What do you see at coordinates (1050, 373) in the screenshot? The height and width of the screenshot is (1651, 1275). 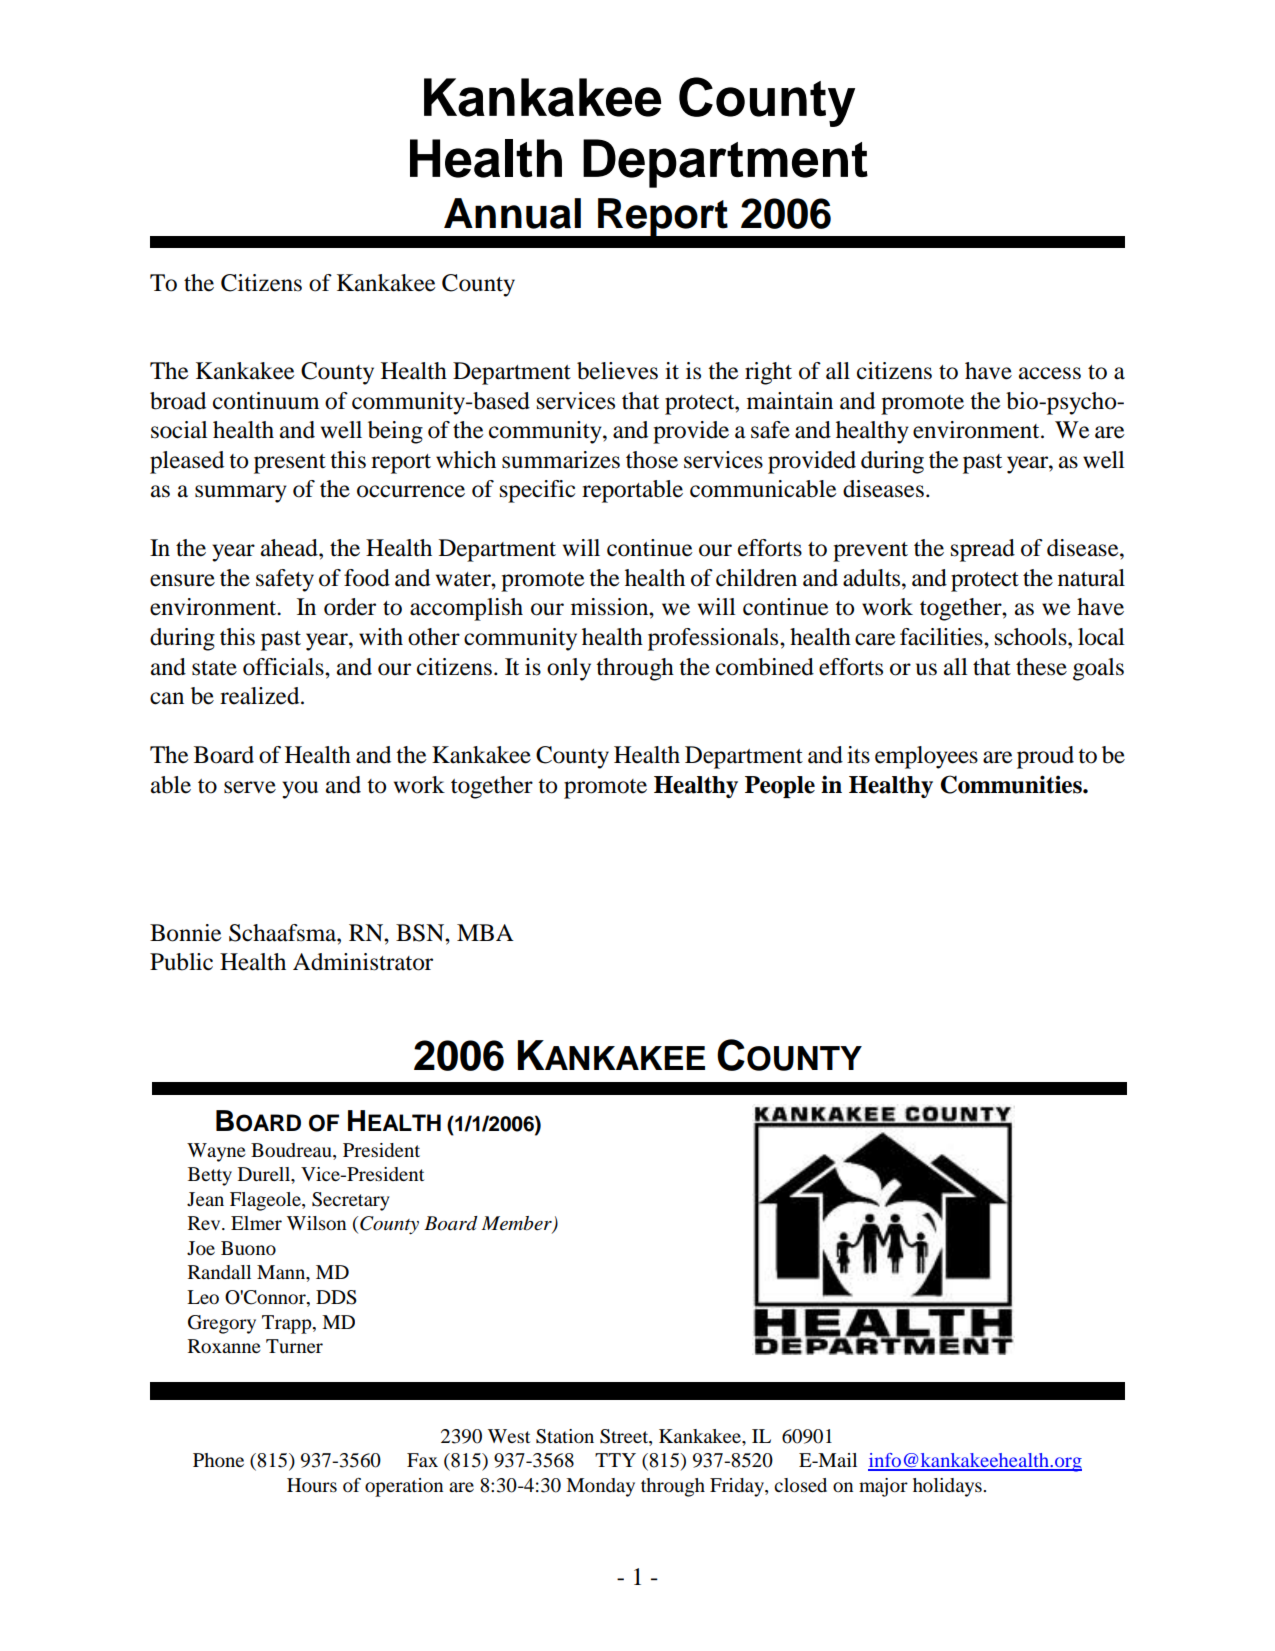 I see `access` at bounding box center [1050, 373].
